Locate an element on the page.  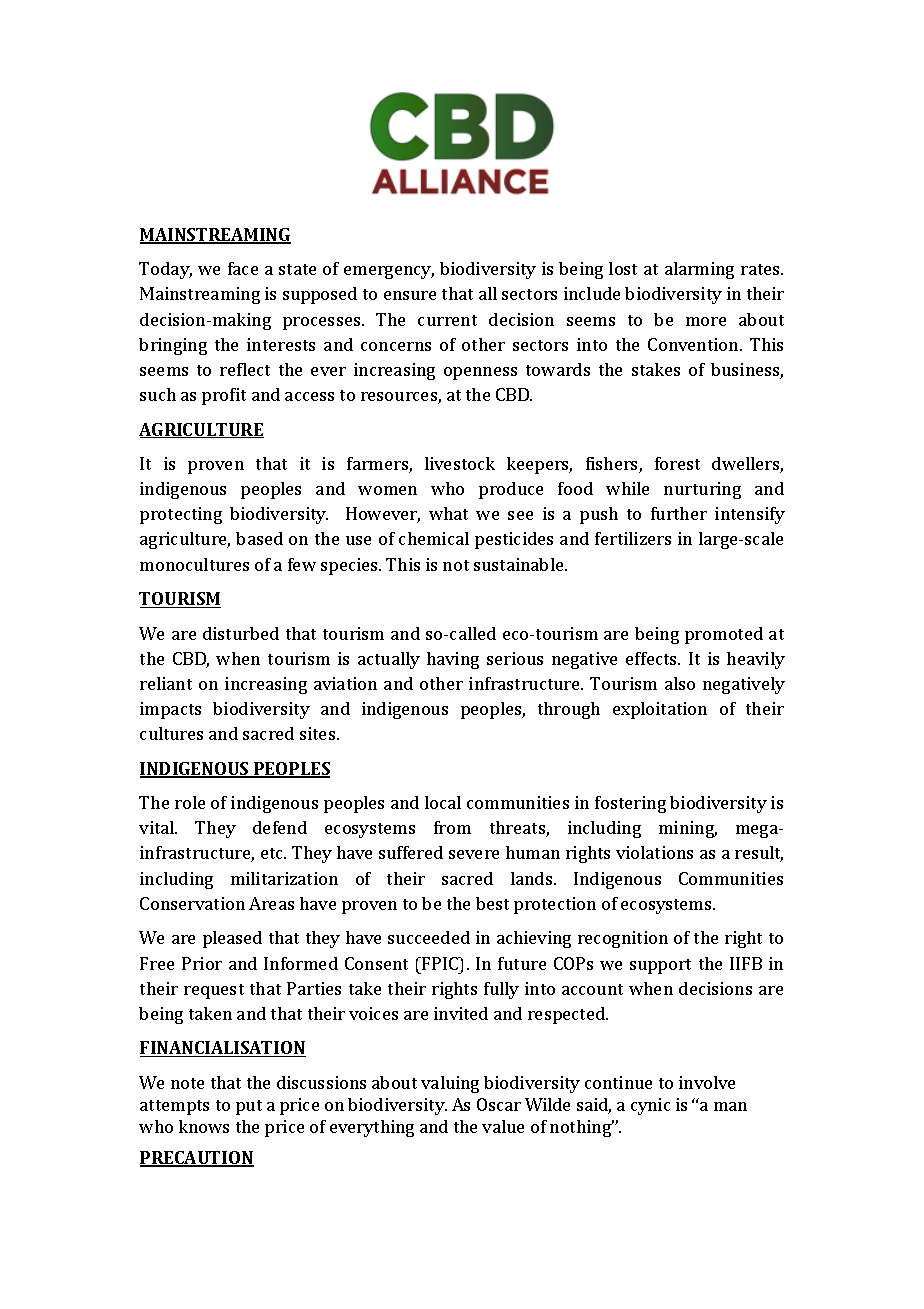
chemical is located at coordinates (434, 538).
